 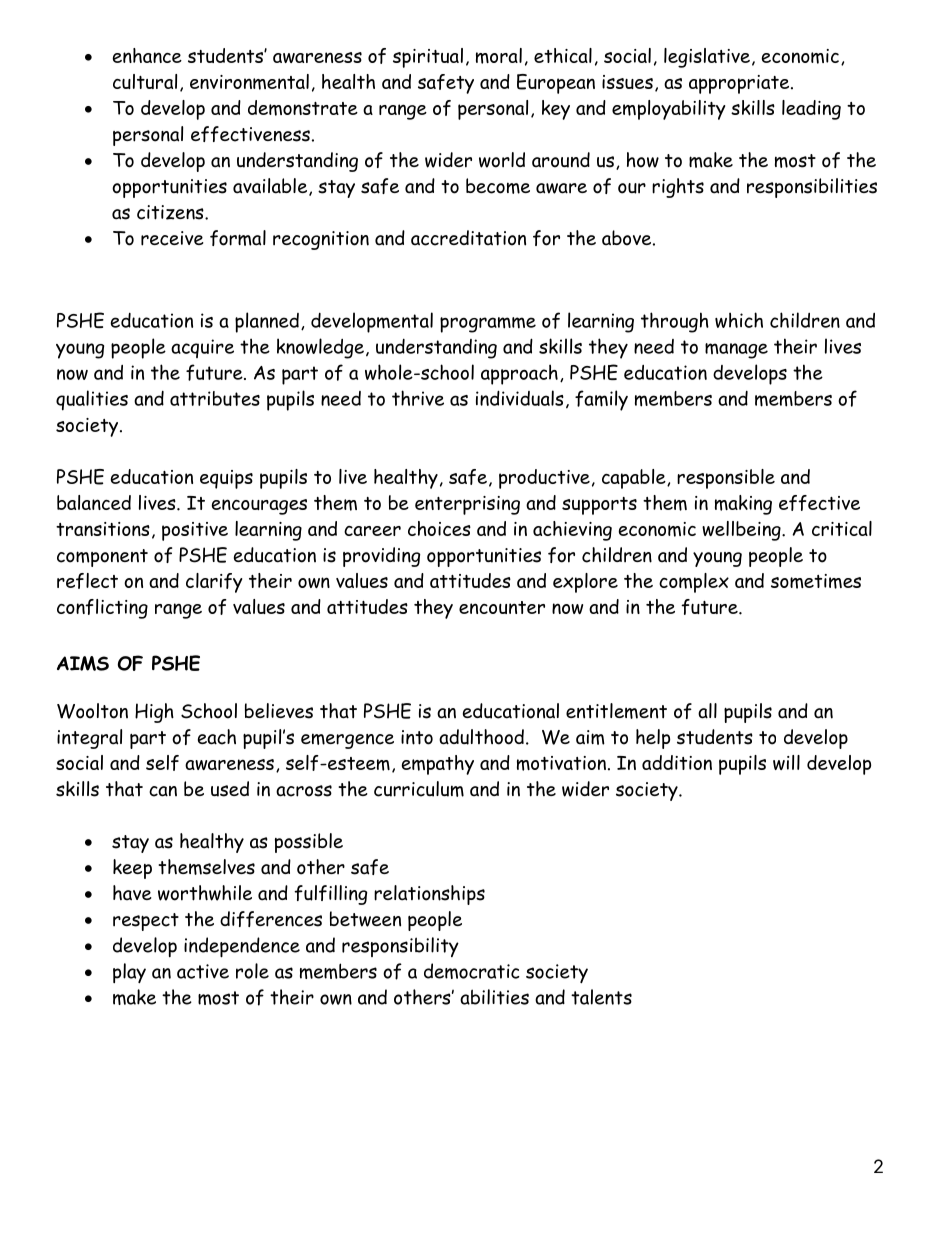 I want to click on complex, so click(x=694, y=583).
